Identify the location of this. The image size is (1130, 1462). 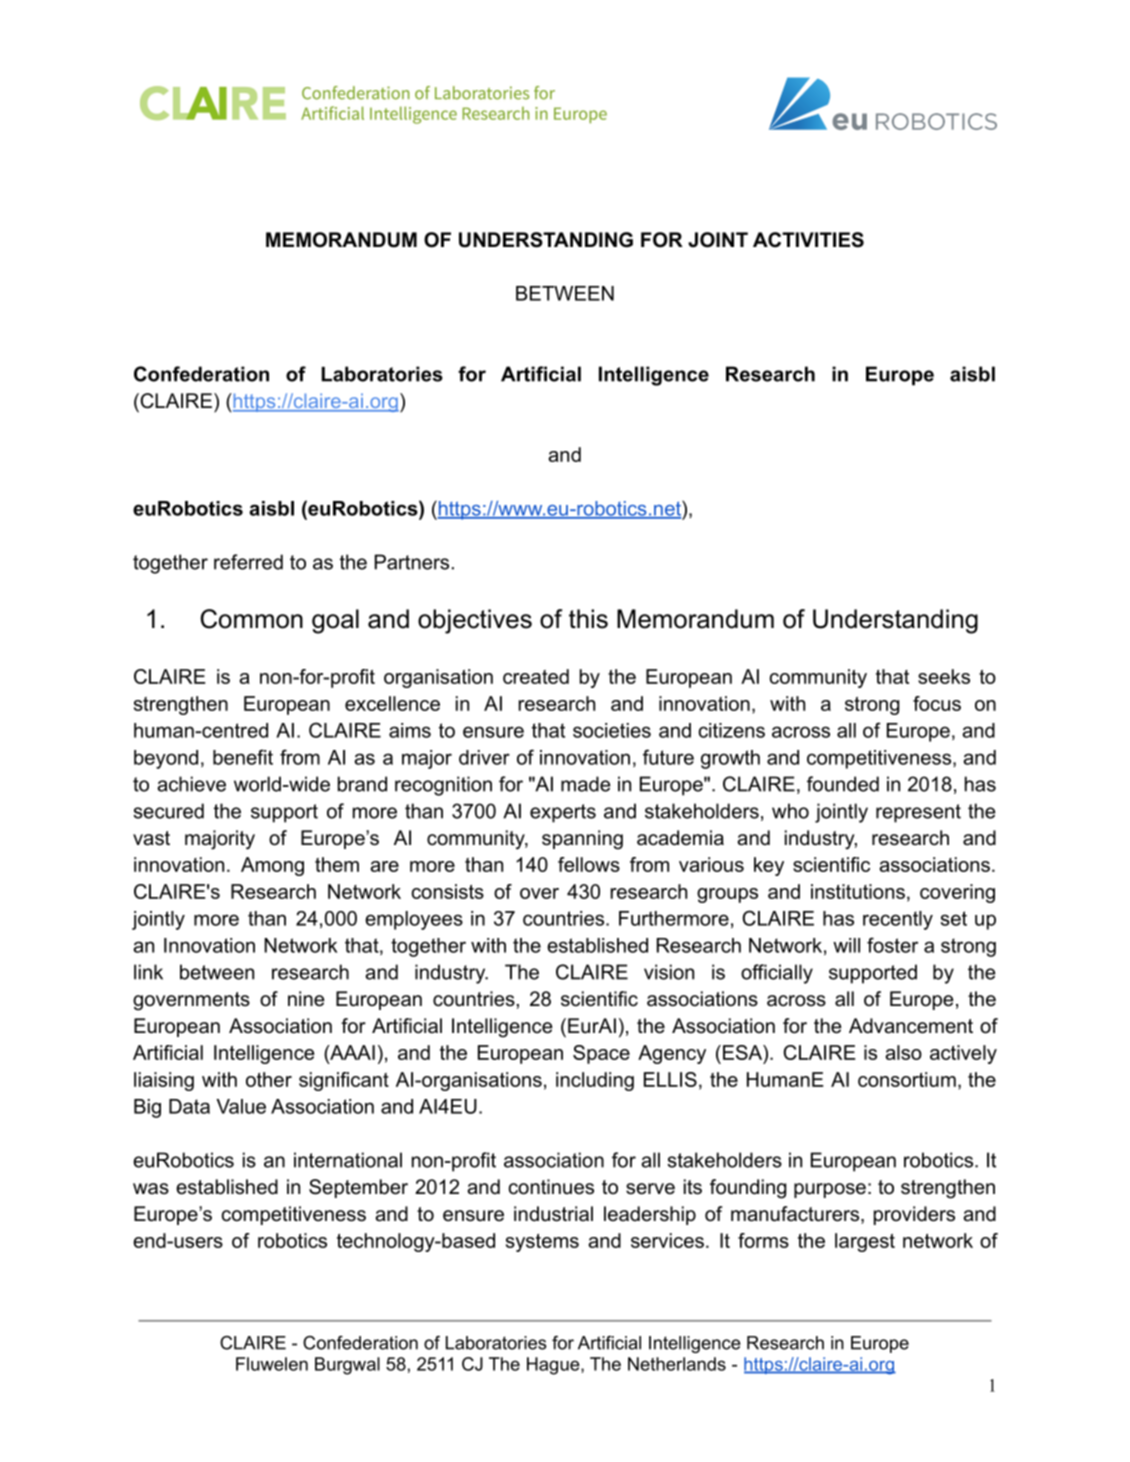
(588, 619).
